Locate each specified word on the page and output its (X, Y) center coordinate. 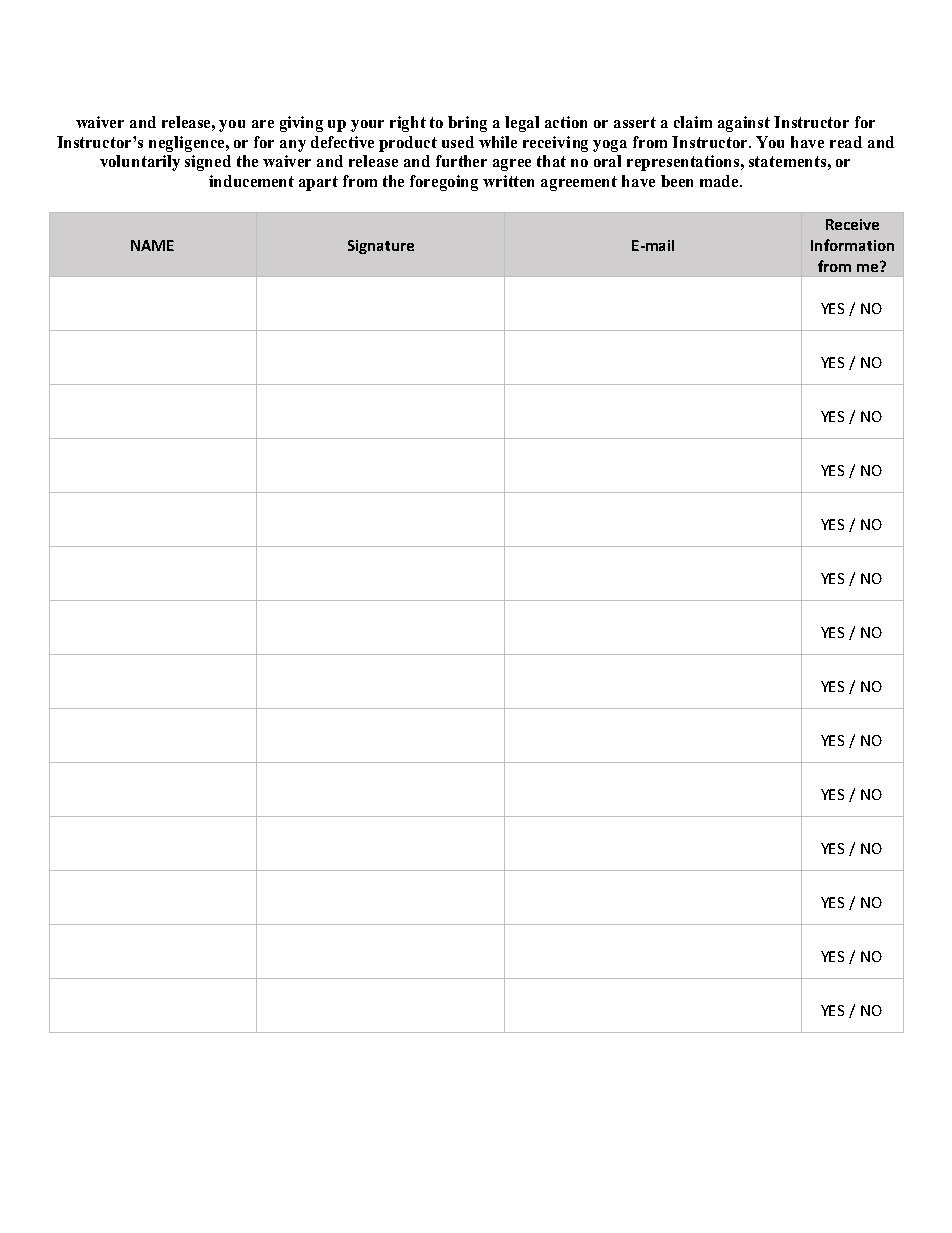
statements (787, 161)
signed (208, 163)
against (744, 124)
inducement (251, 181)
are (263, 124)
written (508, 181)
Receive (852, 224)
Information (852, 245)
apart (318, 183)
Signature (381, 247)
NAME (152, 245)
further (461, 161)
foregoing (444, 183)
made (720, 181)
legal (522, 124)
